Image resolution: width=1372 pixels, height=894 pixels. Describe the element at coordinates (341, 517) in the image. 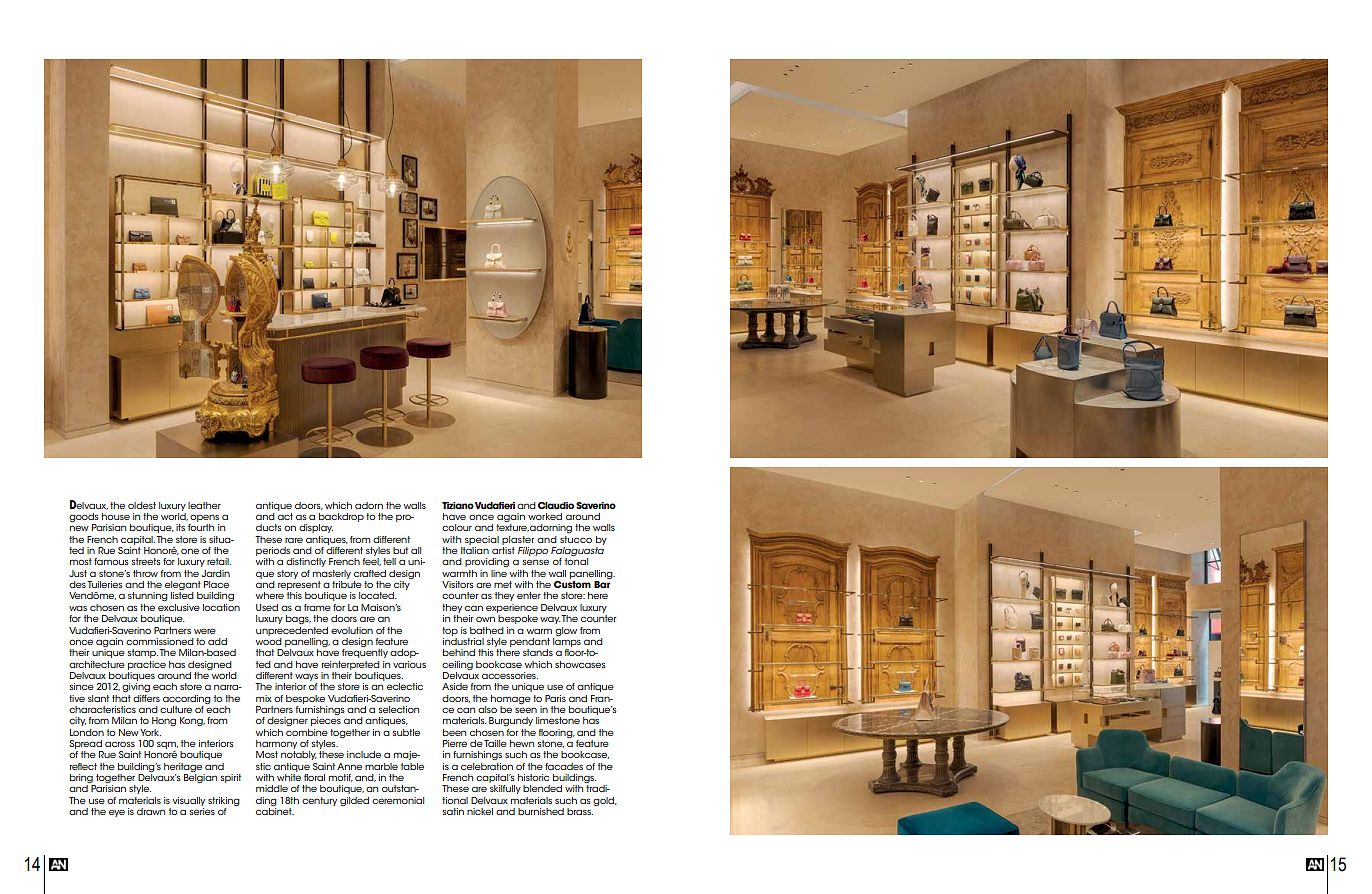

I see `backdrop` at that location.
